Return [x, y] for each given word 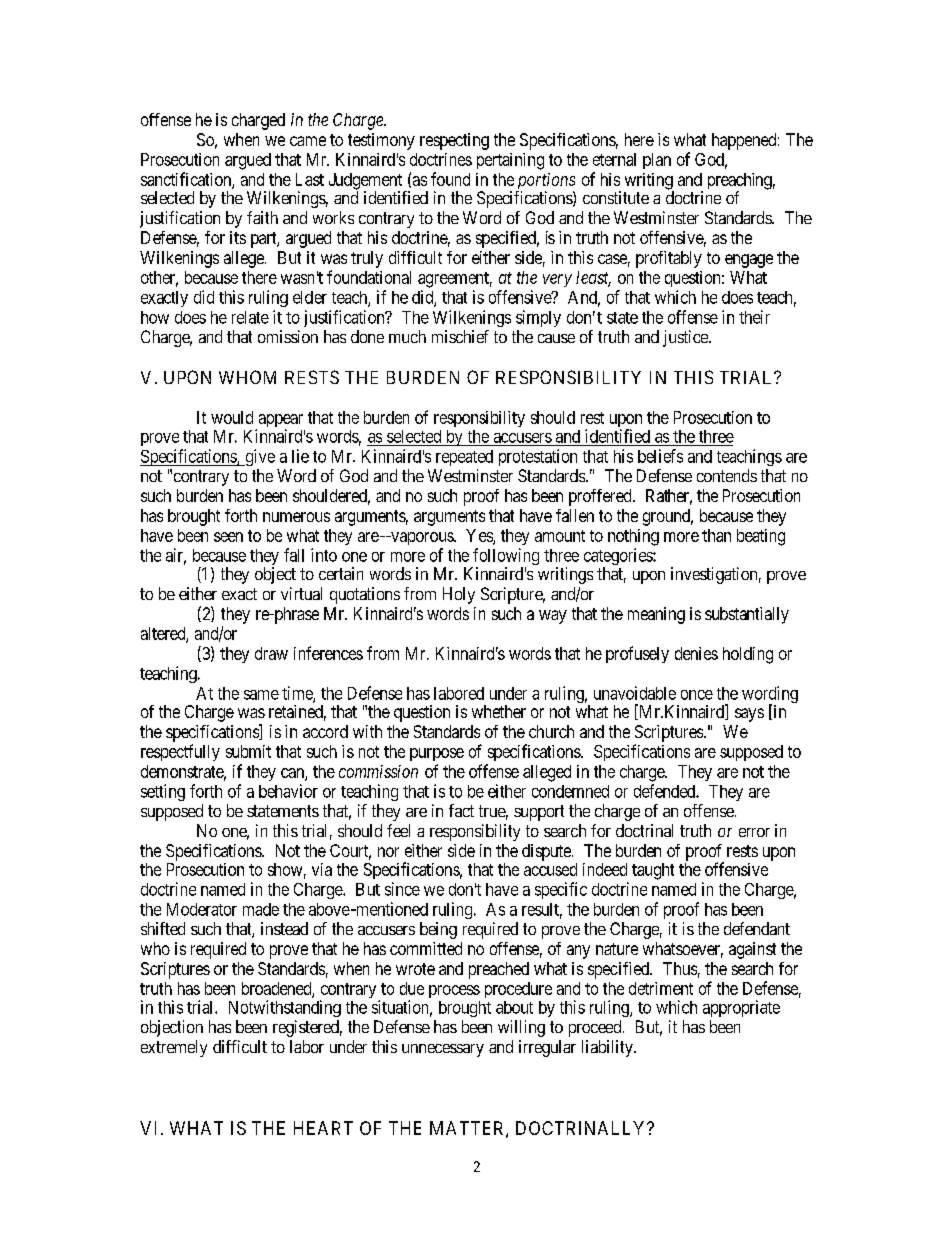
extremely [174, 1048]
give [259, 457]
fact [461, 810]
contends [727, 475]
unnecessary [443, 1050]
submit [248, 751]
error [754, 832]
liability [608, 1048]
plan [657, 161]
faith [262, 217]
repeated [464, 458]
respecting [454, 141]
